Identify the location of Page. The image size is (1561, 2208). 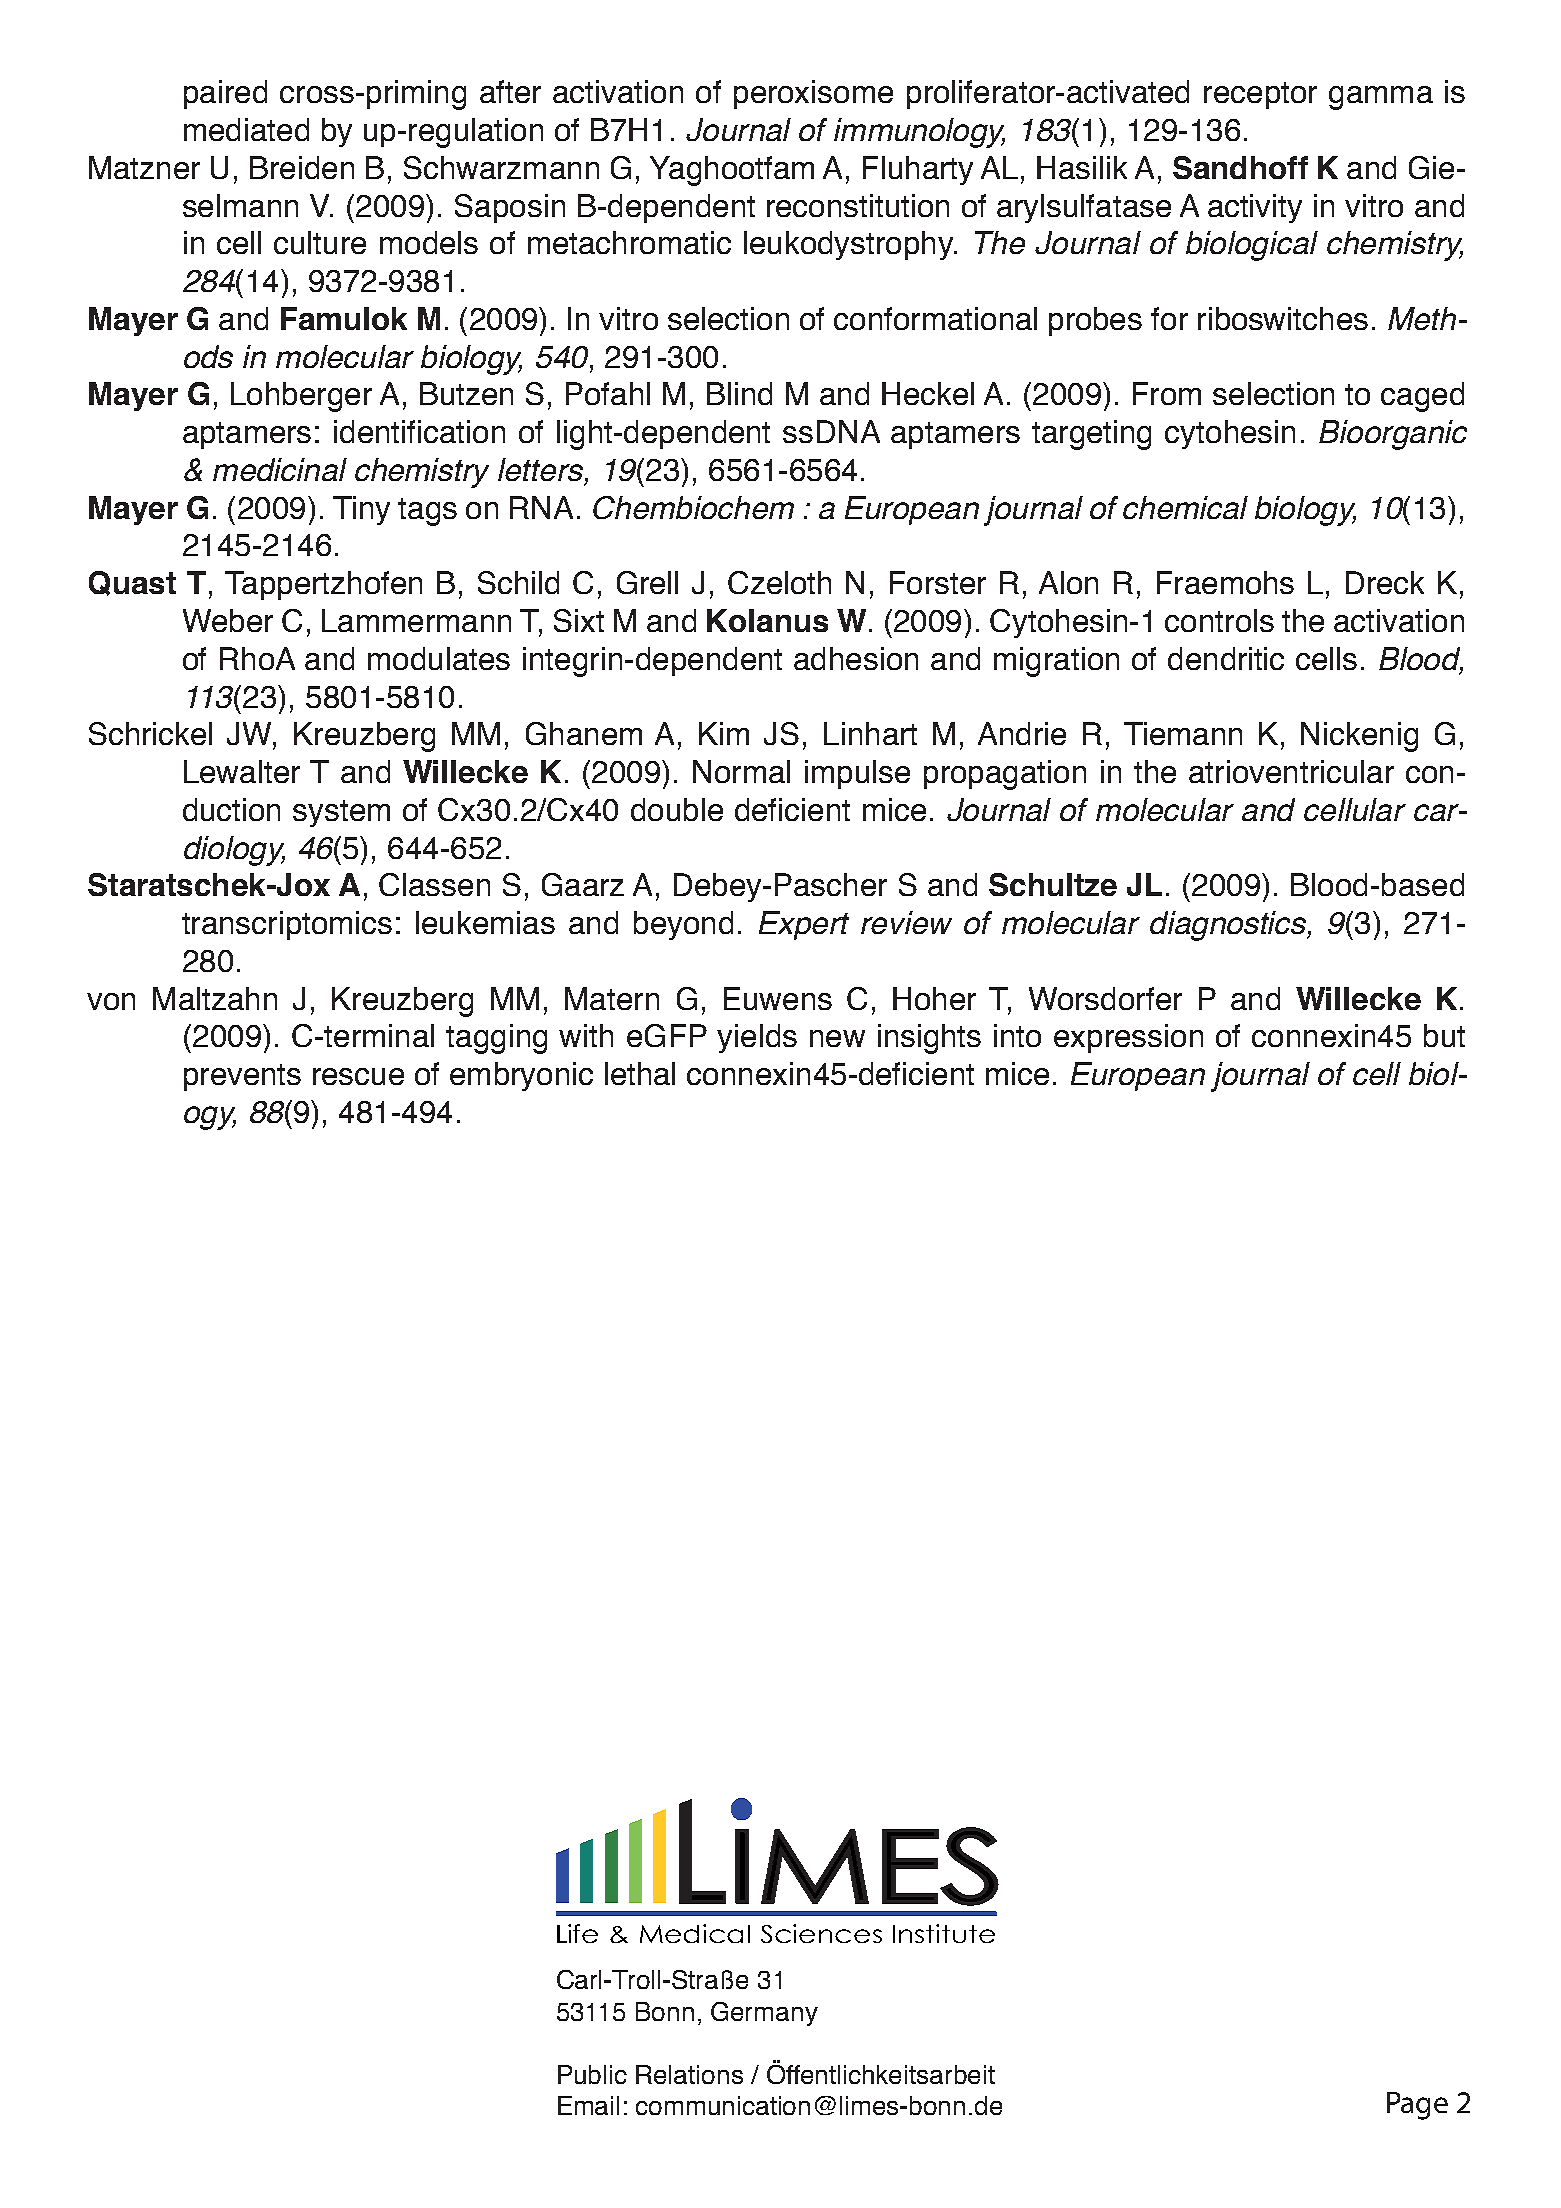
(1417, 2106).
